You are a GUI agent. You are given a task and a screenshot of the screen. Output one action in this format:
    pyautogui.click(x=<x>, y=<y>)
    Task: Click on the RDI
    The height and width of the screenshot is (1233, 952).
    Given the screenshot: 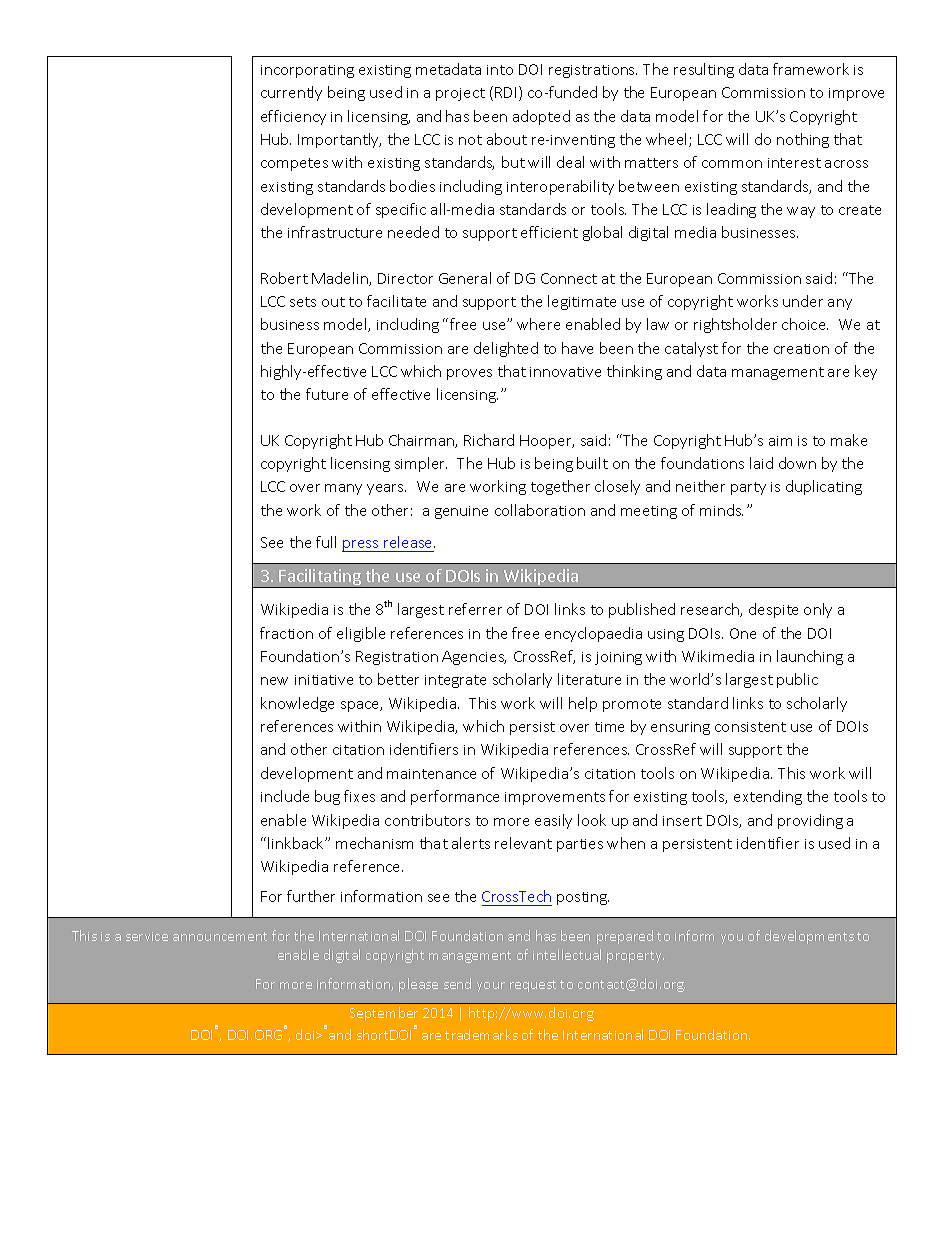 What is the action you would take?
    pyautogui.click(x=507, y=93)
